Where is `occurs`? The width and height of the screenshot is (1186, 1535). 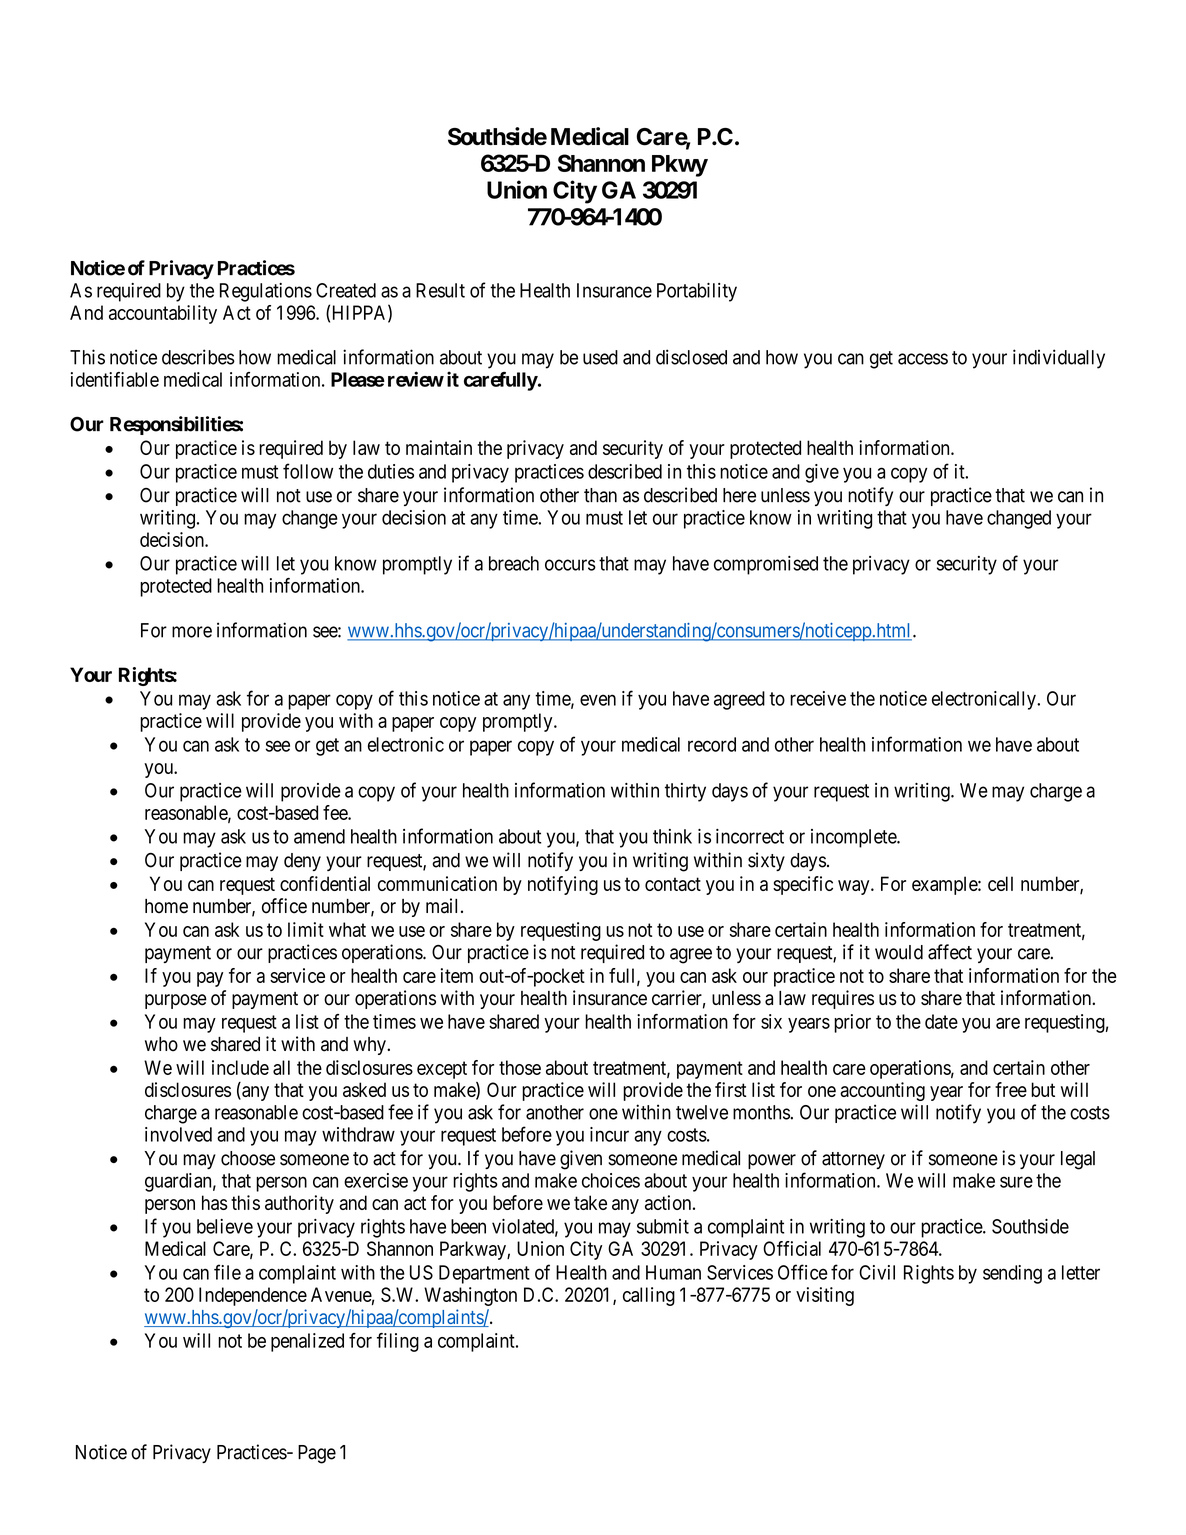
occurs is located at coordinates (570, 565).
